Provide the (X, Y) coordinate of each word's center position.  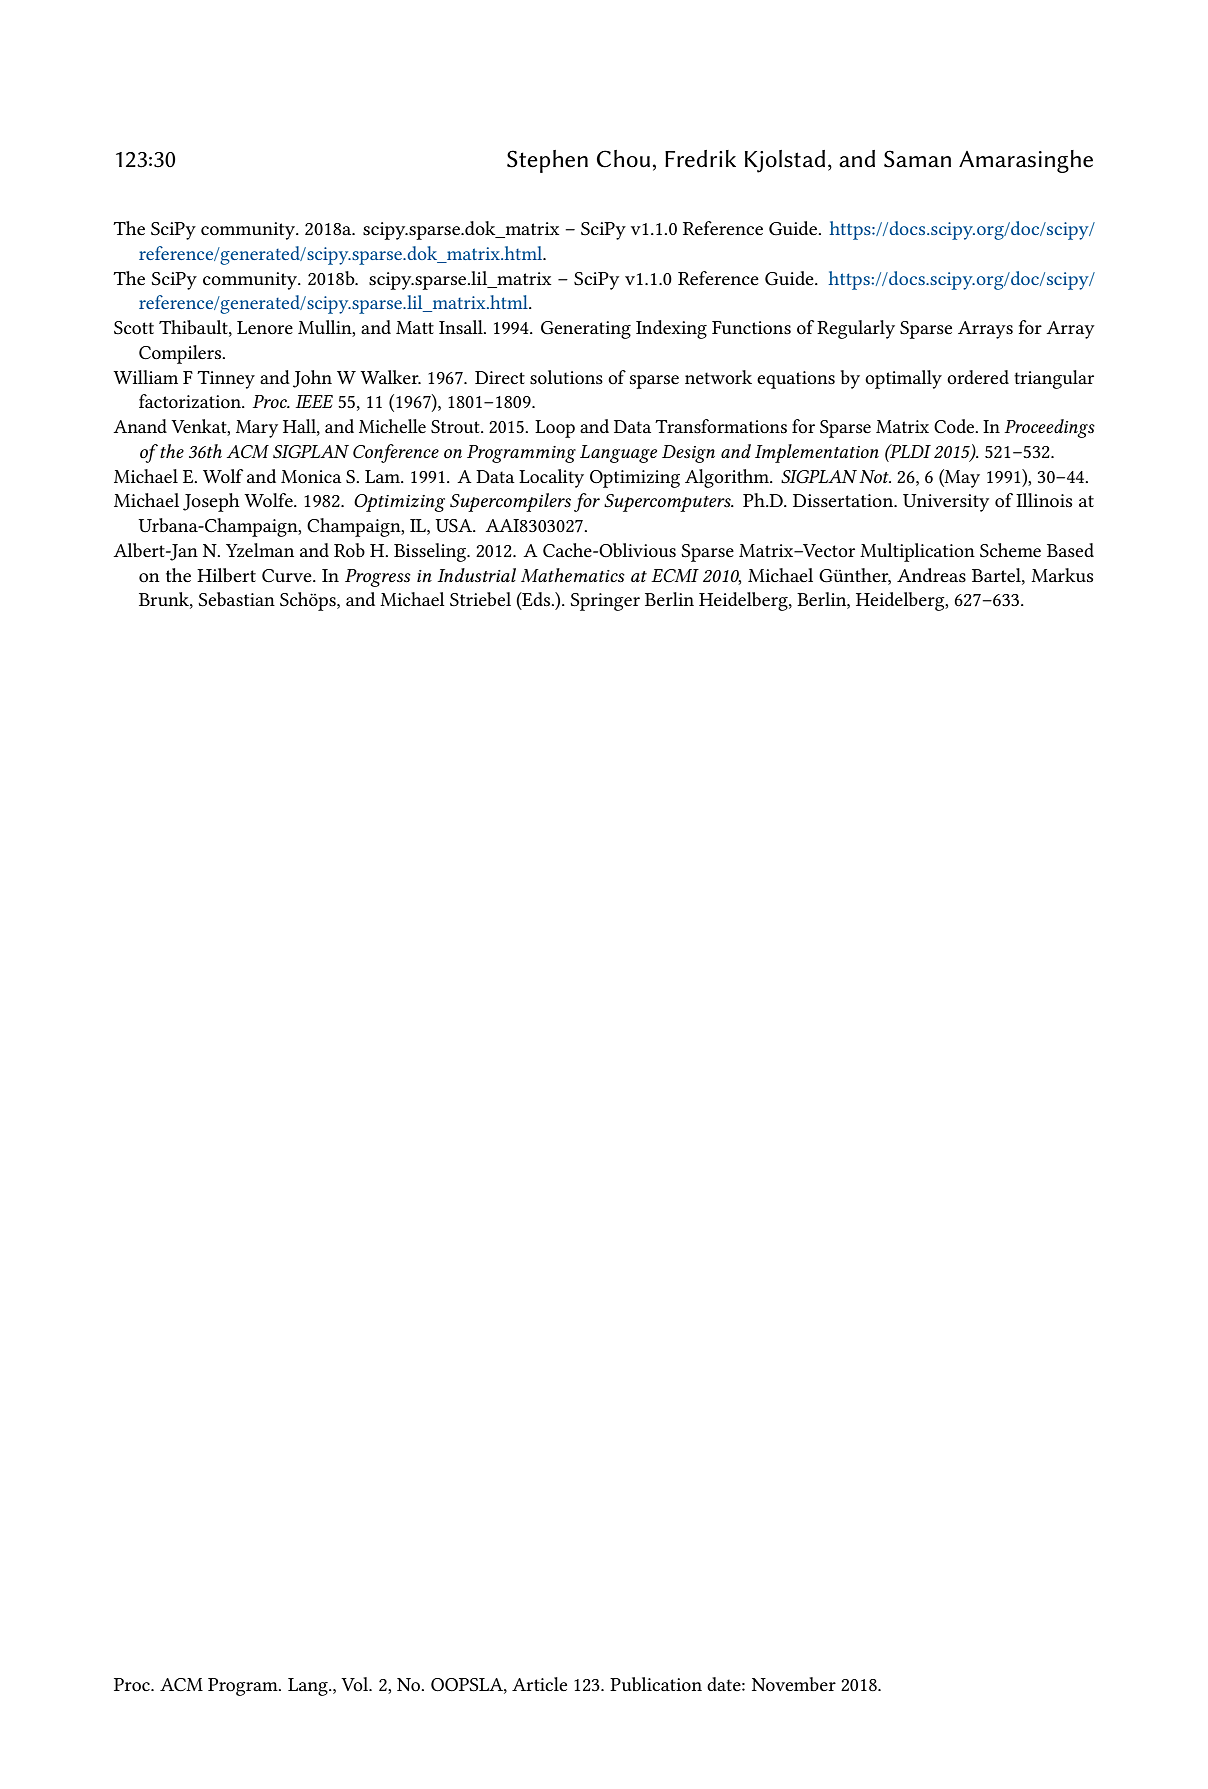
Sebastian (236, 599)
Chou (623, 159)
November (794, 1684)
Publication (656, 1684)
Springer (605, 602)
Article (539, 1684)
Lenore (265, 328)
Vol (356, 1684)
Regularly (856, 329)
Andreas (931, 575)
